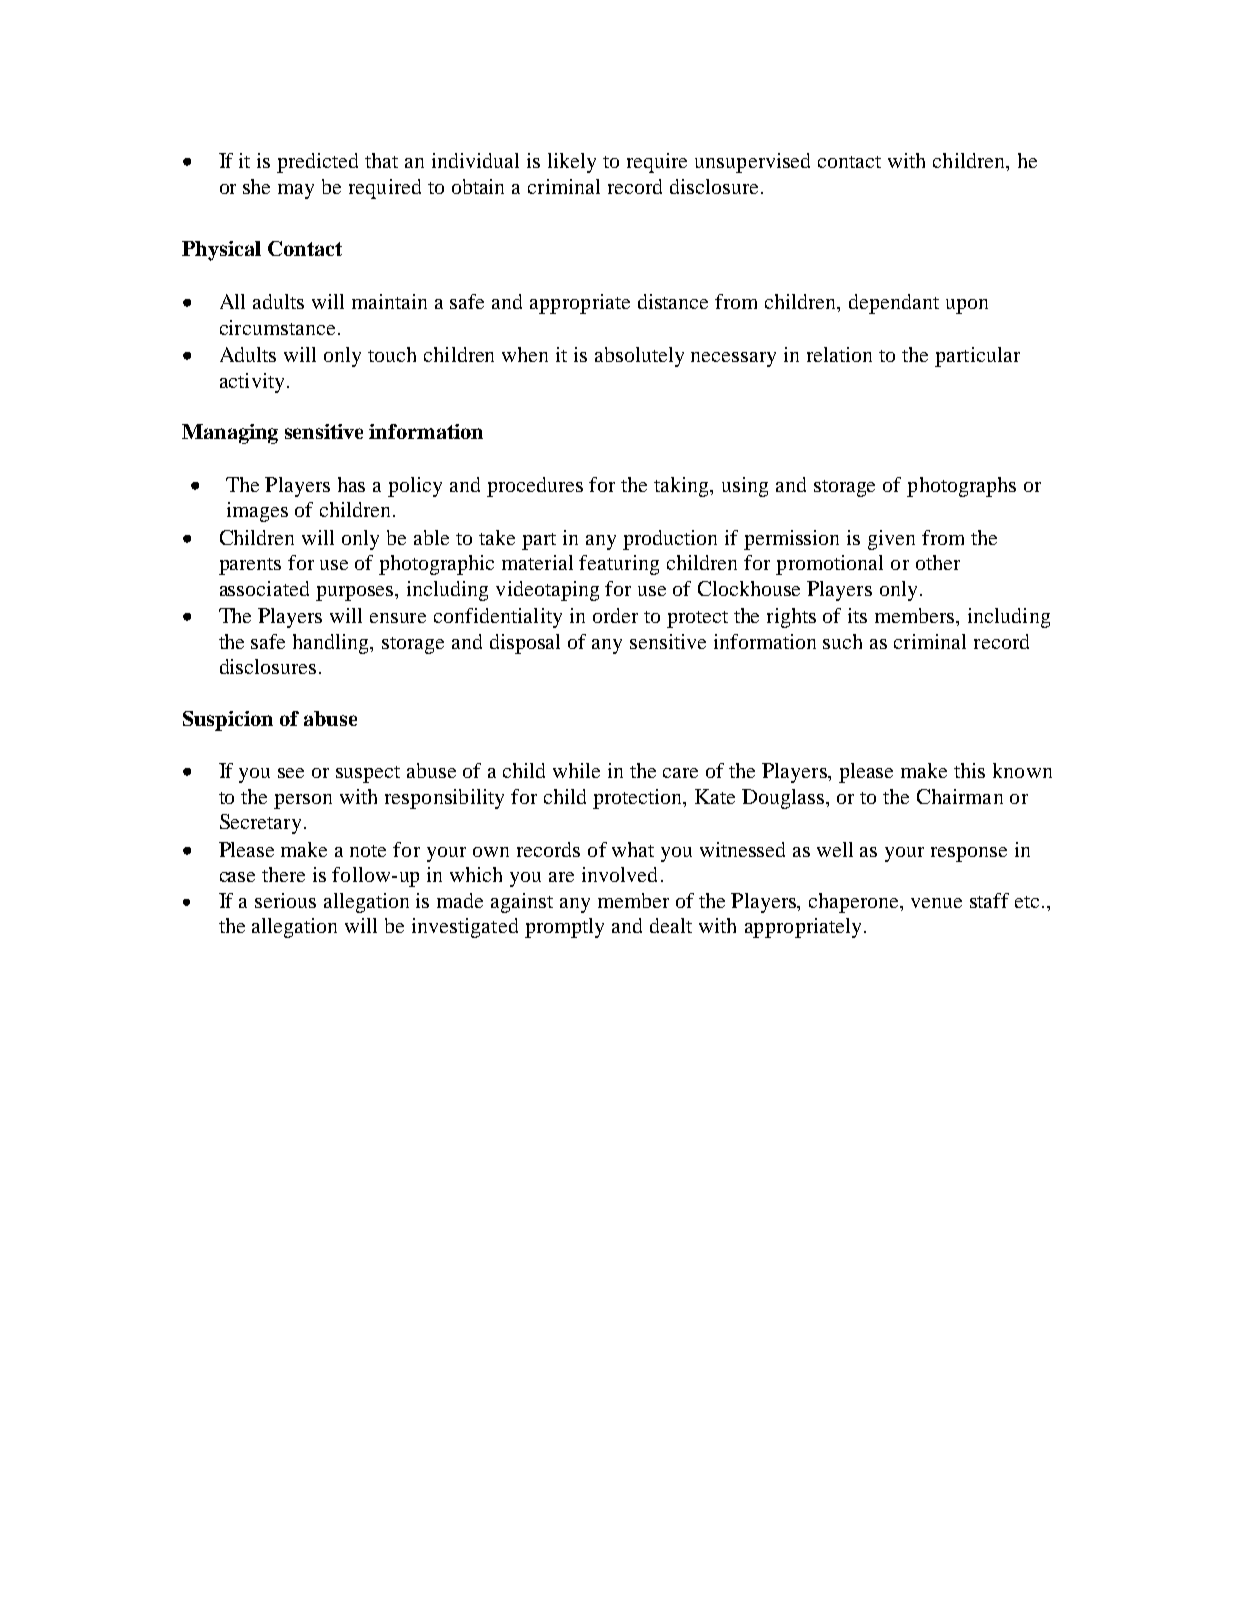 This image has height=1603, width=1239. I want to click on order, so click(615, 615).
